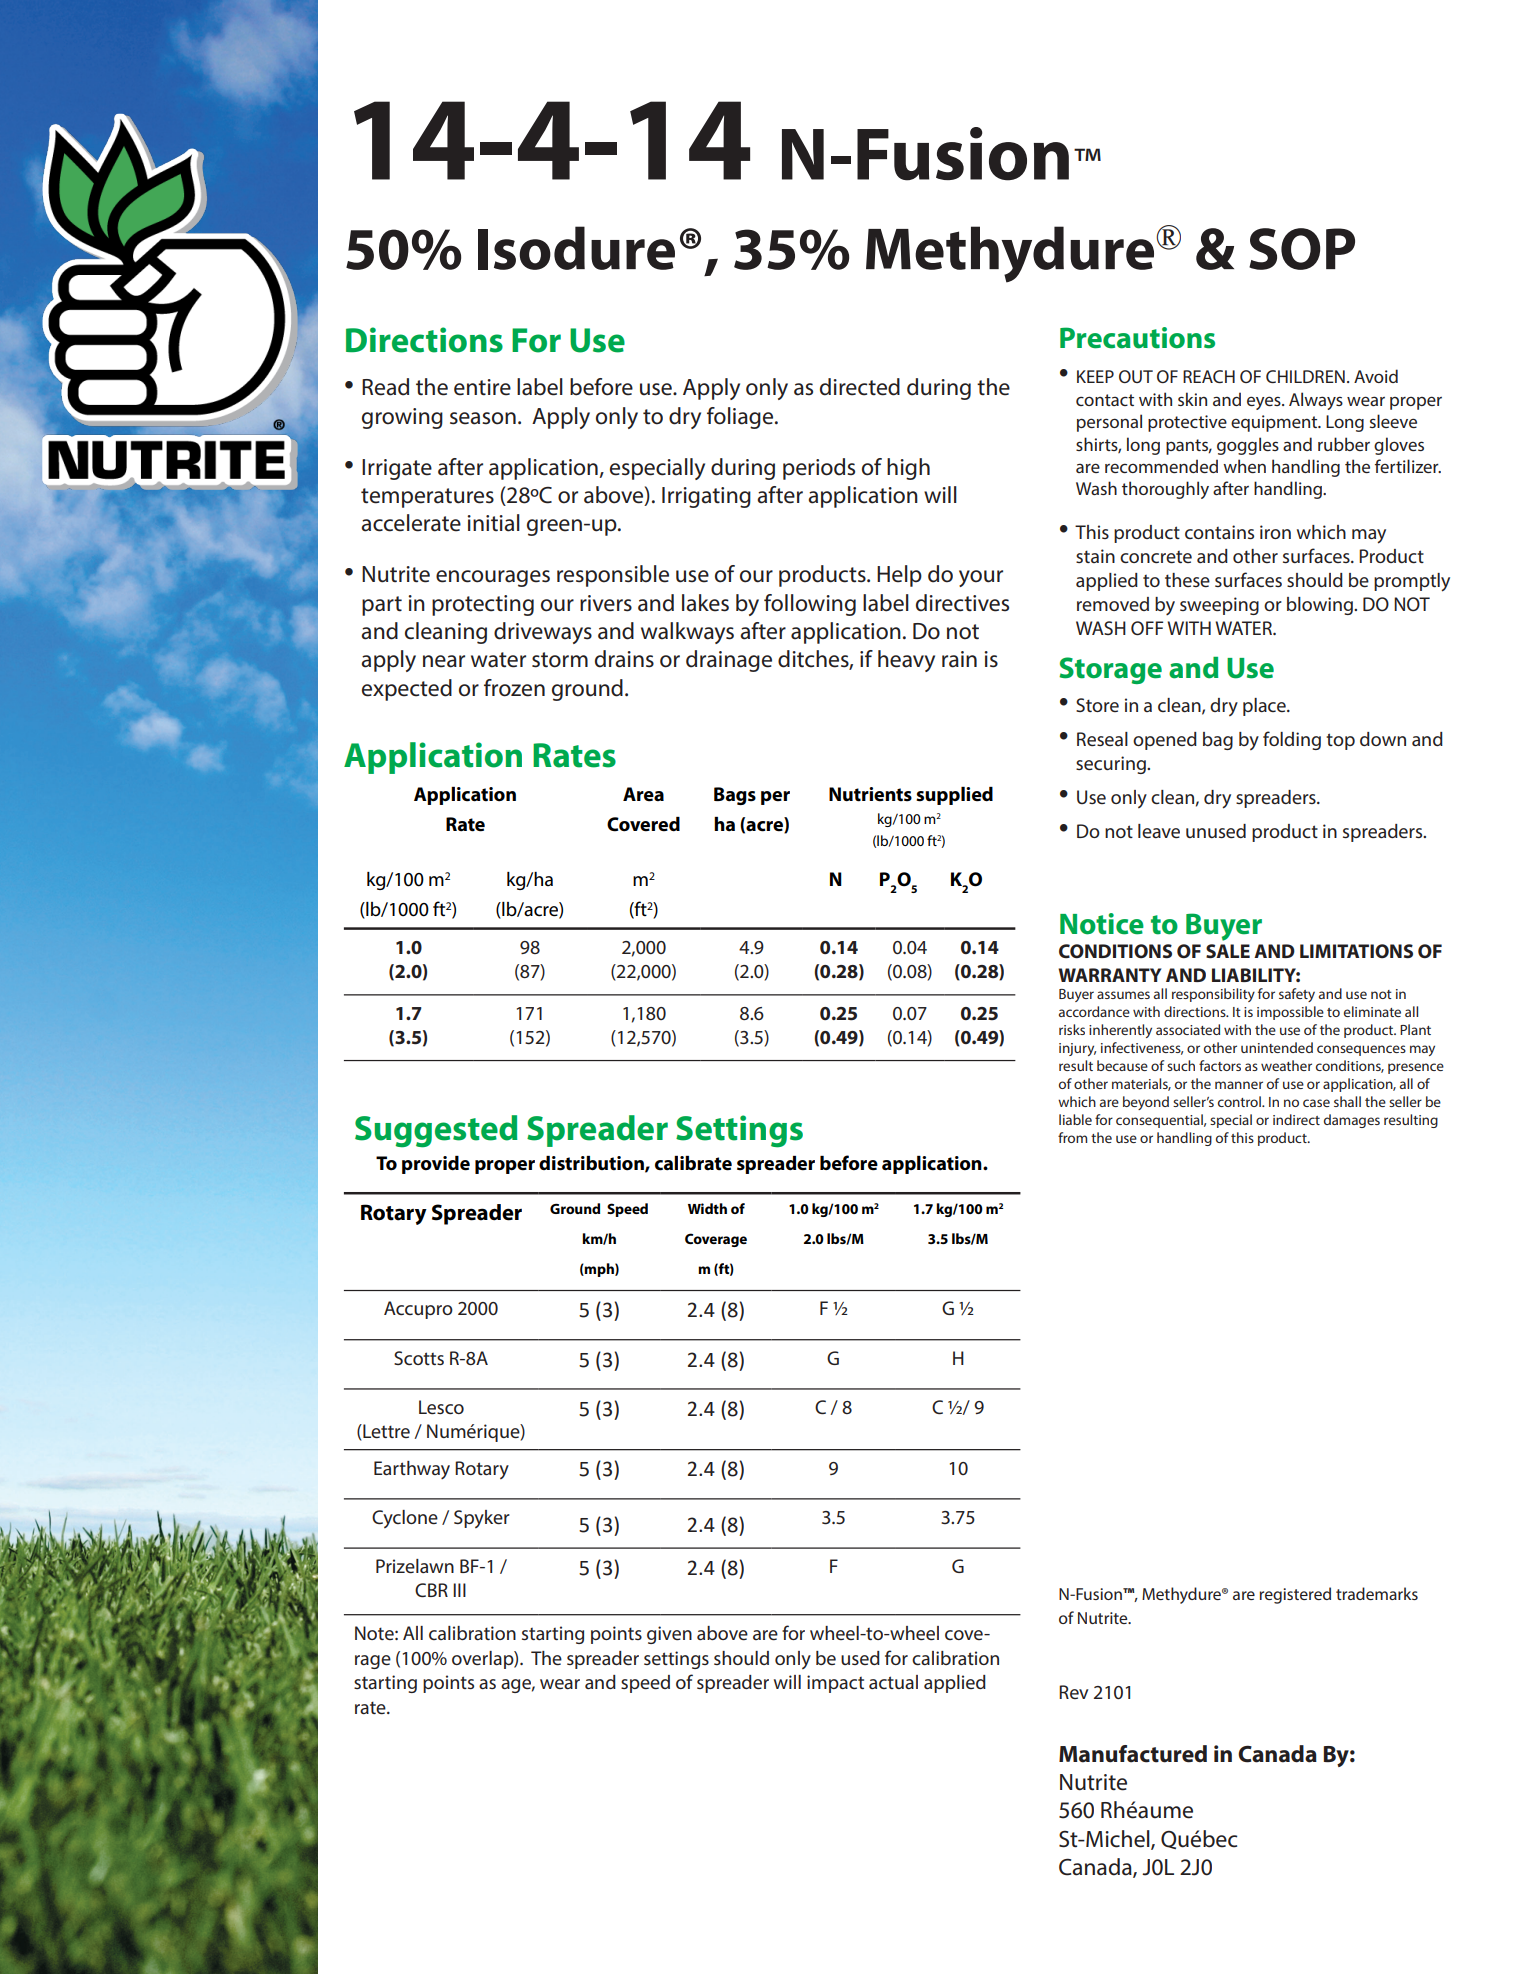 This document has width=1525, height=1974. I want to click on blowing, so click(1321, 606).
